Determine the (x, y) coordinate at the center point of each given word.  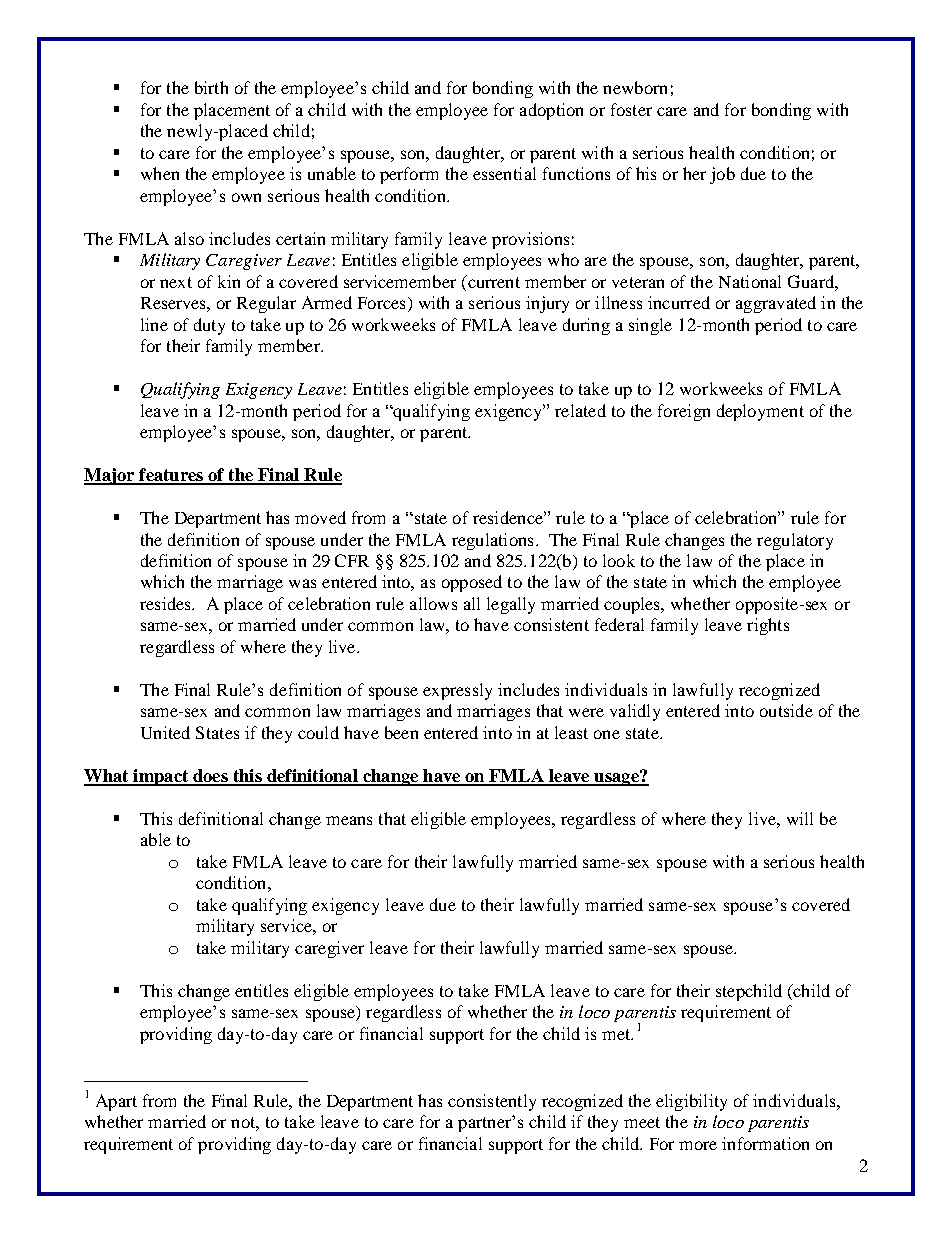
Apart (116, 1102)
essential (504, 173)
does (210, 777)
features (171, 476)
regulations (492, 541)
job (722, 175)
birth (211, 87)
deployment (760, 412)
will (800, 818)
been (401, 732)
